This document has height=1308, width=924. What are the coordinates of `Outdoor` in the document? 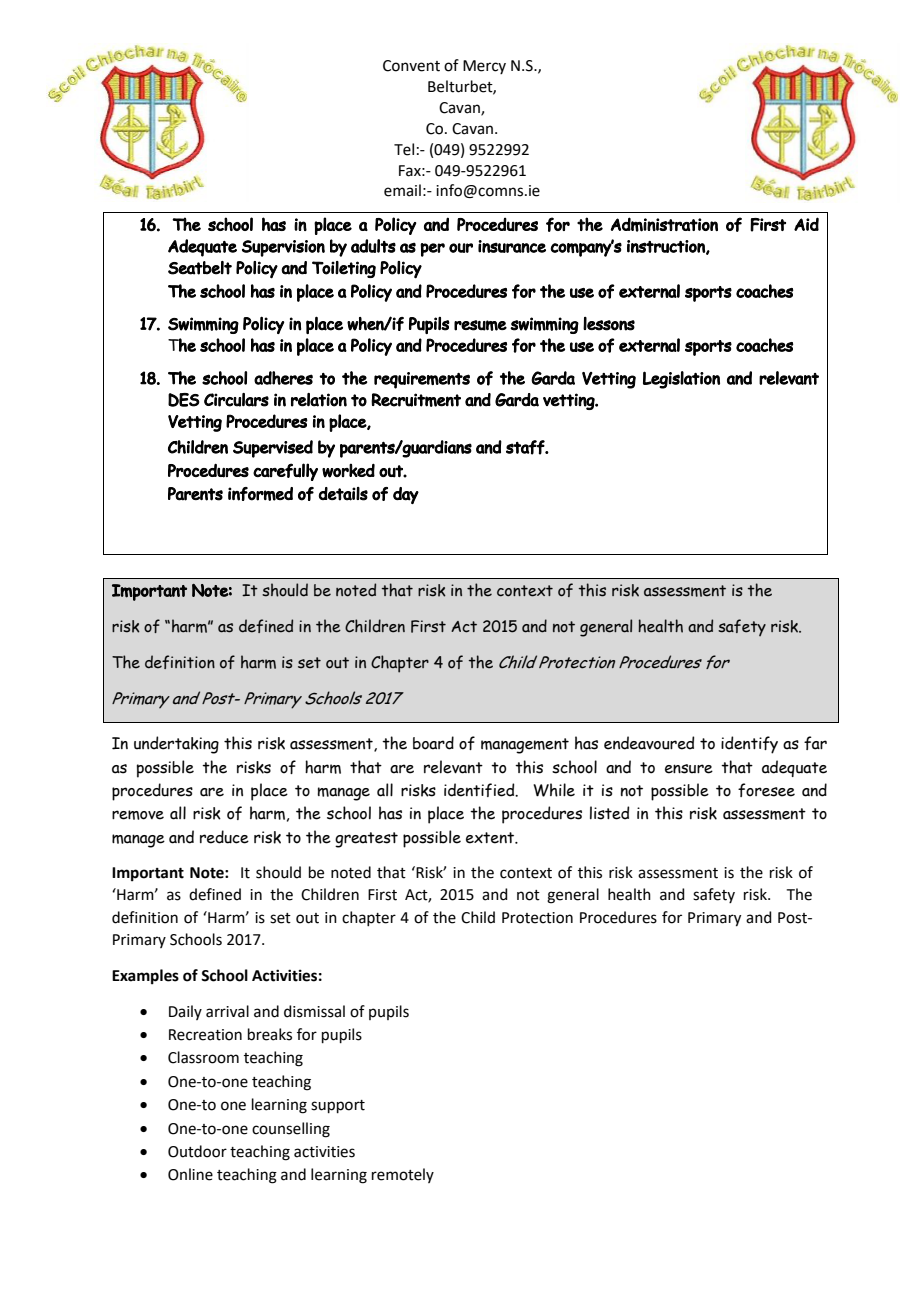 It's located at (197, 1151).
